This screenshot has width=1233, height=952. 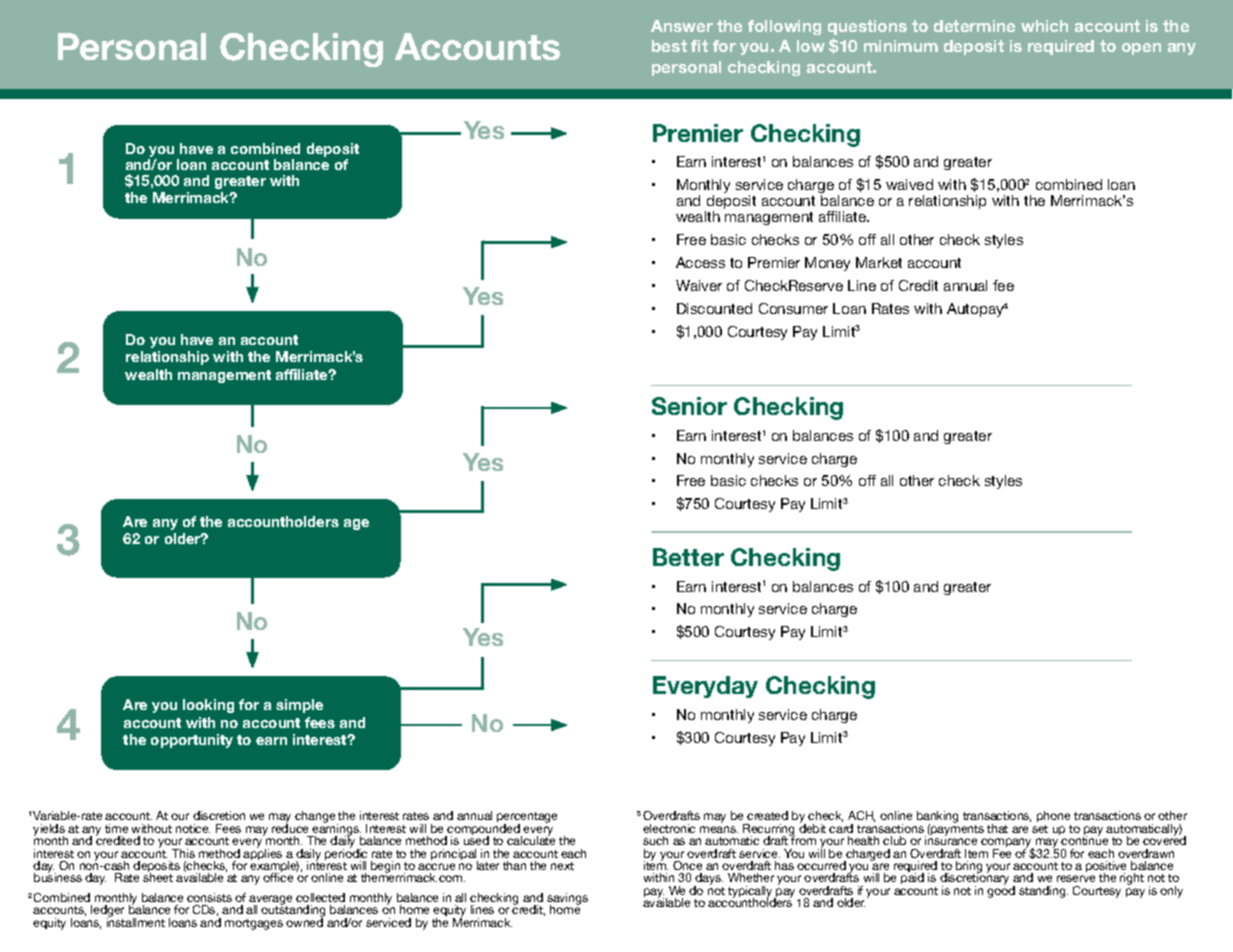 I want to click on best, so click(x=669, y=46).
